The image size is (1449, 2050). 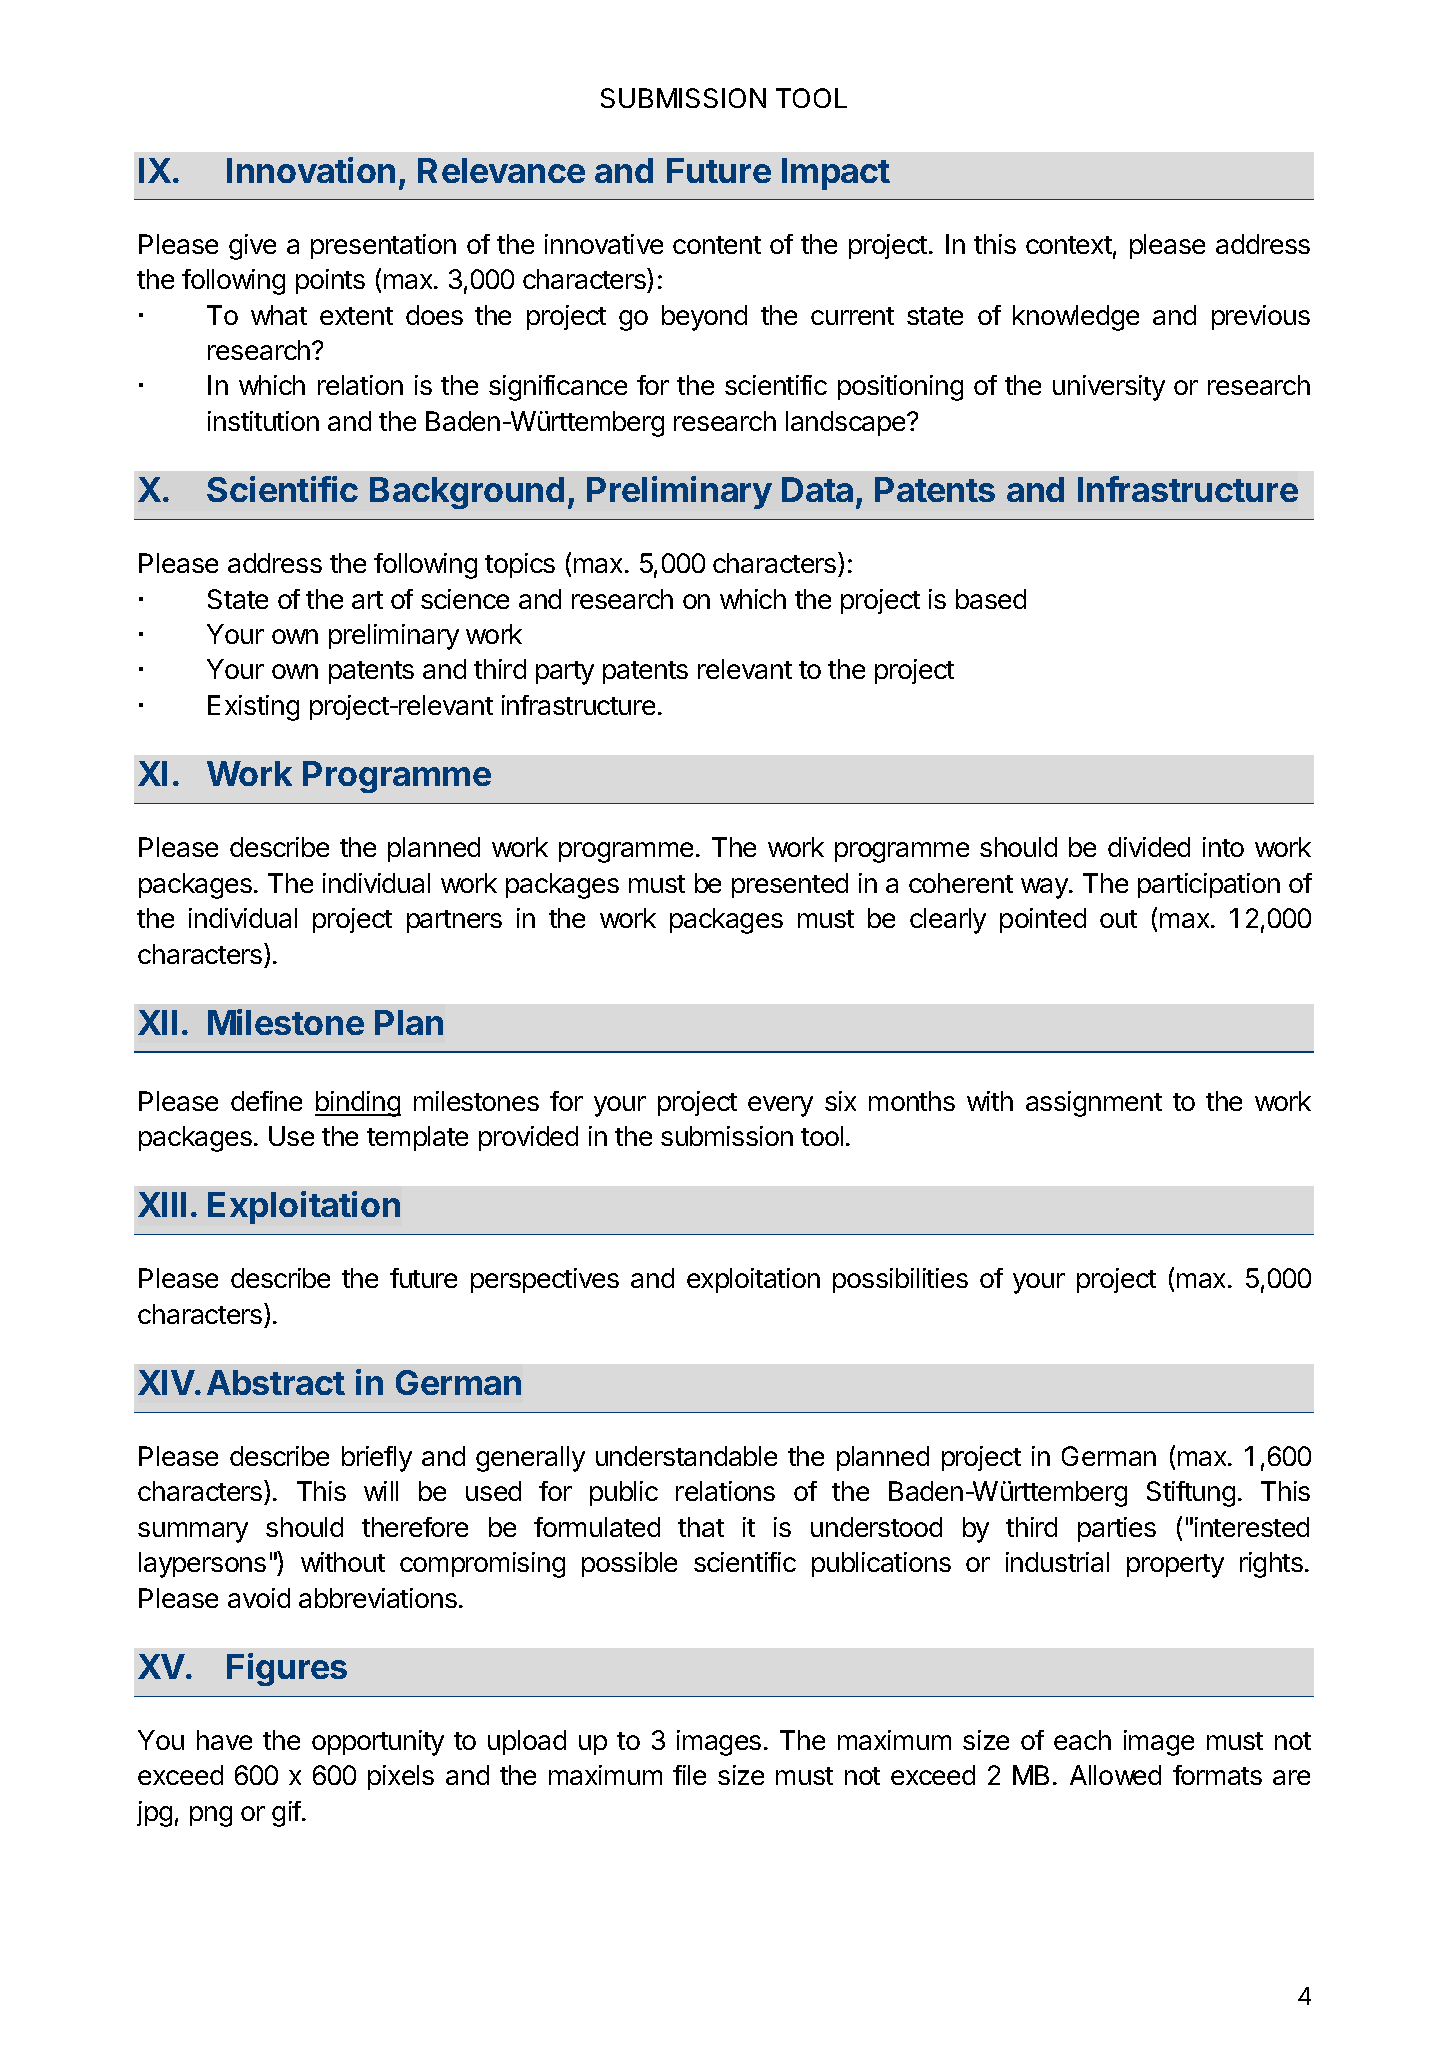 What do you see at coordinates (1069, 245) in the screenshot?
I see `context` at bounding box center [1069, 245].
